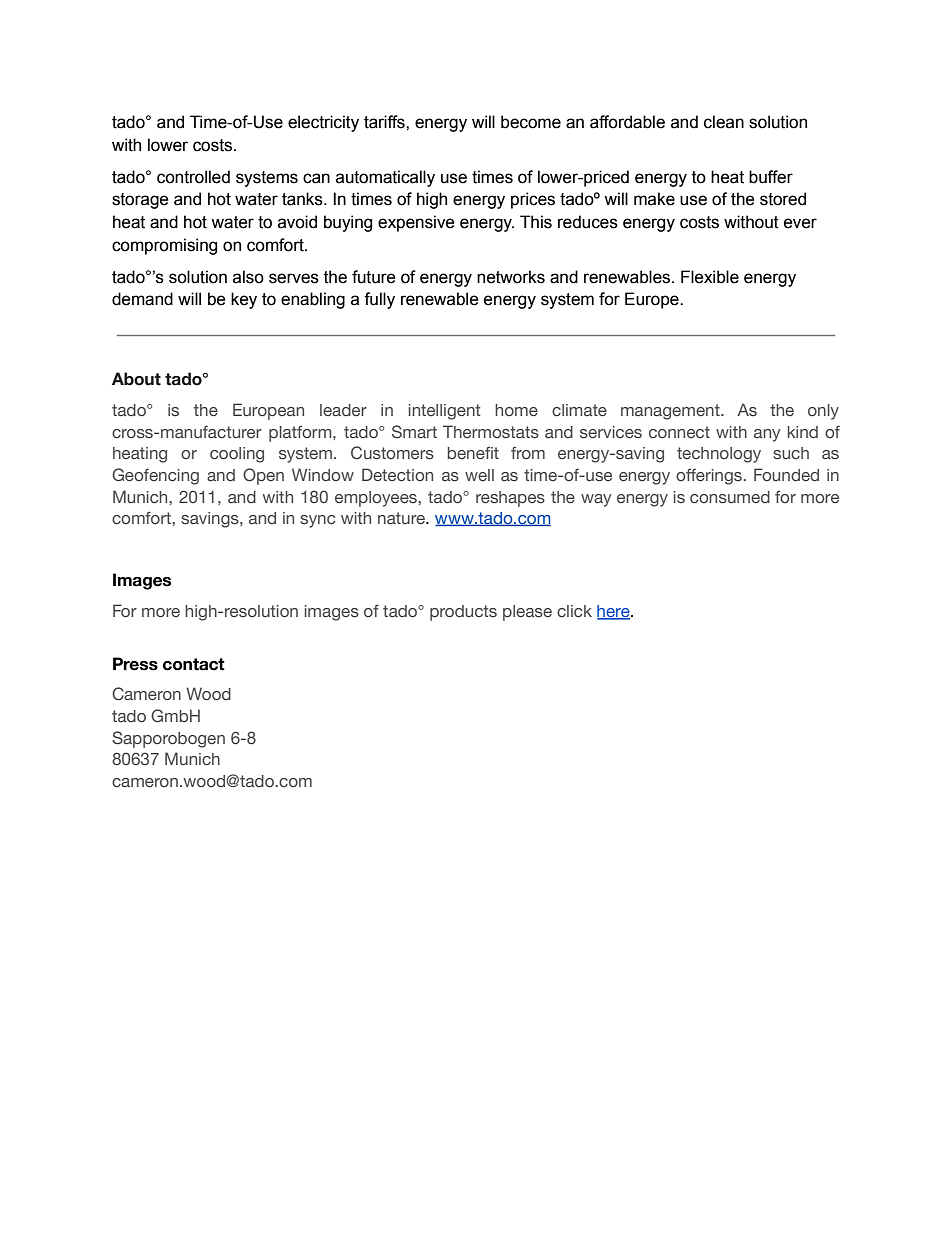 This screenshot has width=952, height=1233. What do you see at coordinates (463, 613) in the screenshot?
I see `products` at bounding box center [463, 613].
